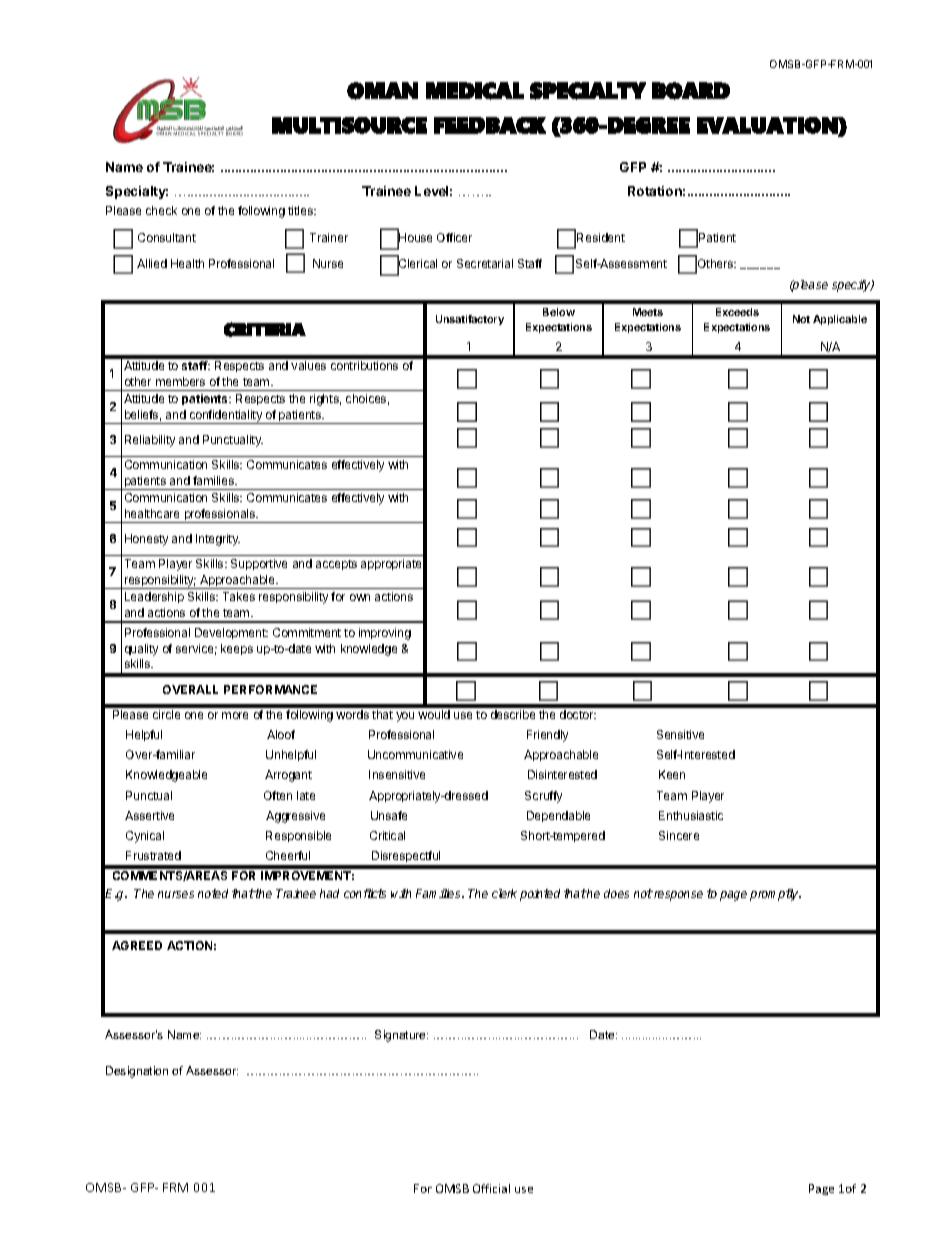  What do you see at coordinates (491, 1188) in the screenshot?
I see `Official` at bounding box center [491, 1188].
